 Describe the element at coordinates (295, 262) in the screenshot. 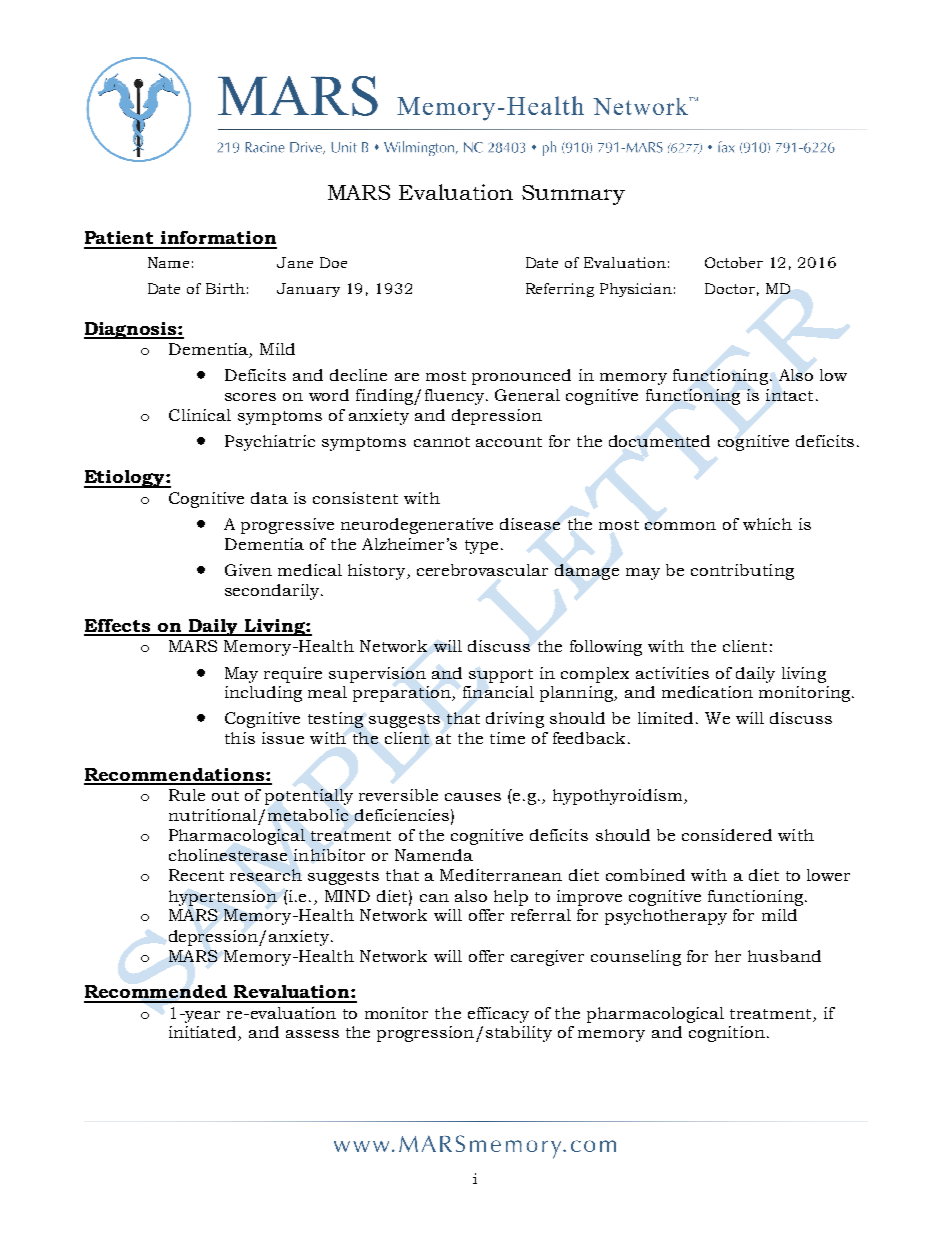

I see `Jane` at that location.
